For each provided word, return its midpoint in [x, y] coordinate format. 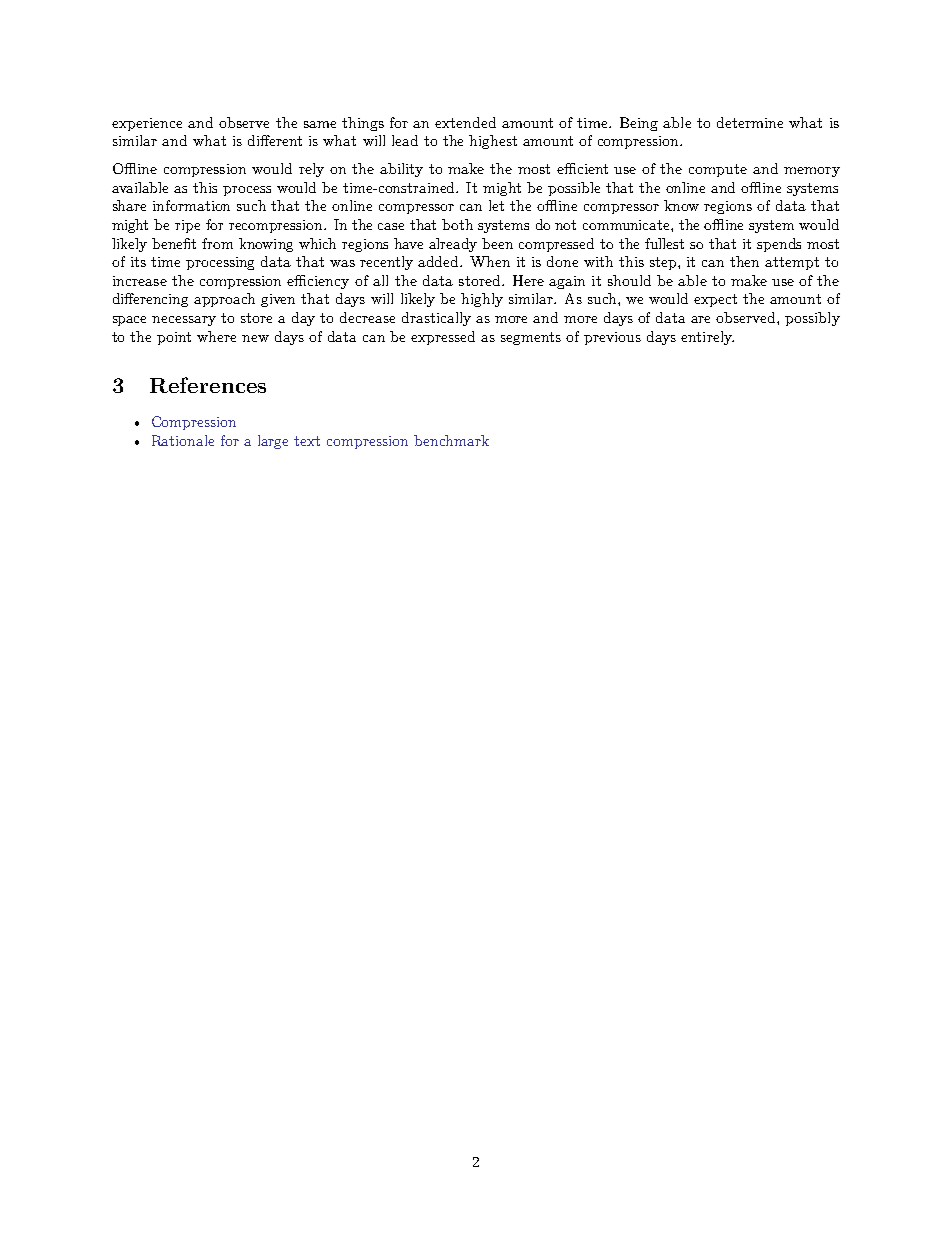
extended [465, 122]
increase [140, 281]
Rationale [183, 440]
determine [750, 122]
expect [715, 300]
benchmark [451, 440]
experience [147, 124]
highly [482, 300]
